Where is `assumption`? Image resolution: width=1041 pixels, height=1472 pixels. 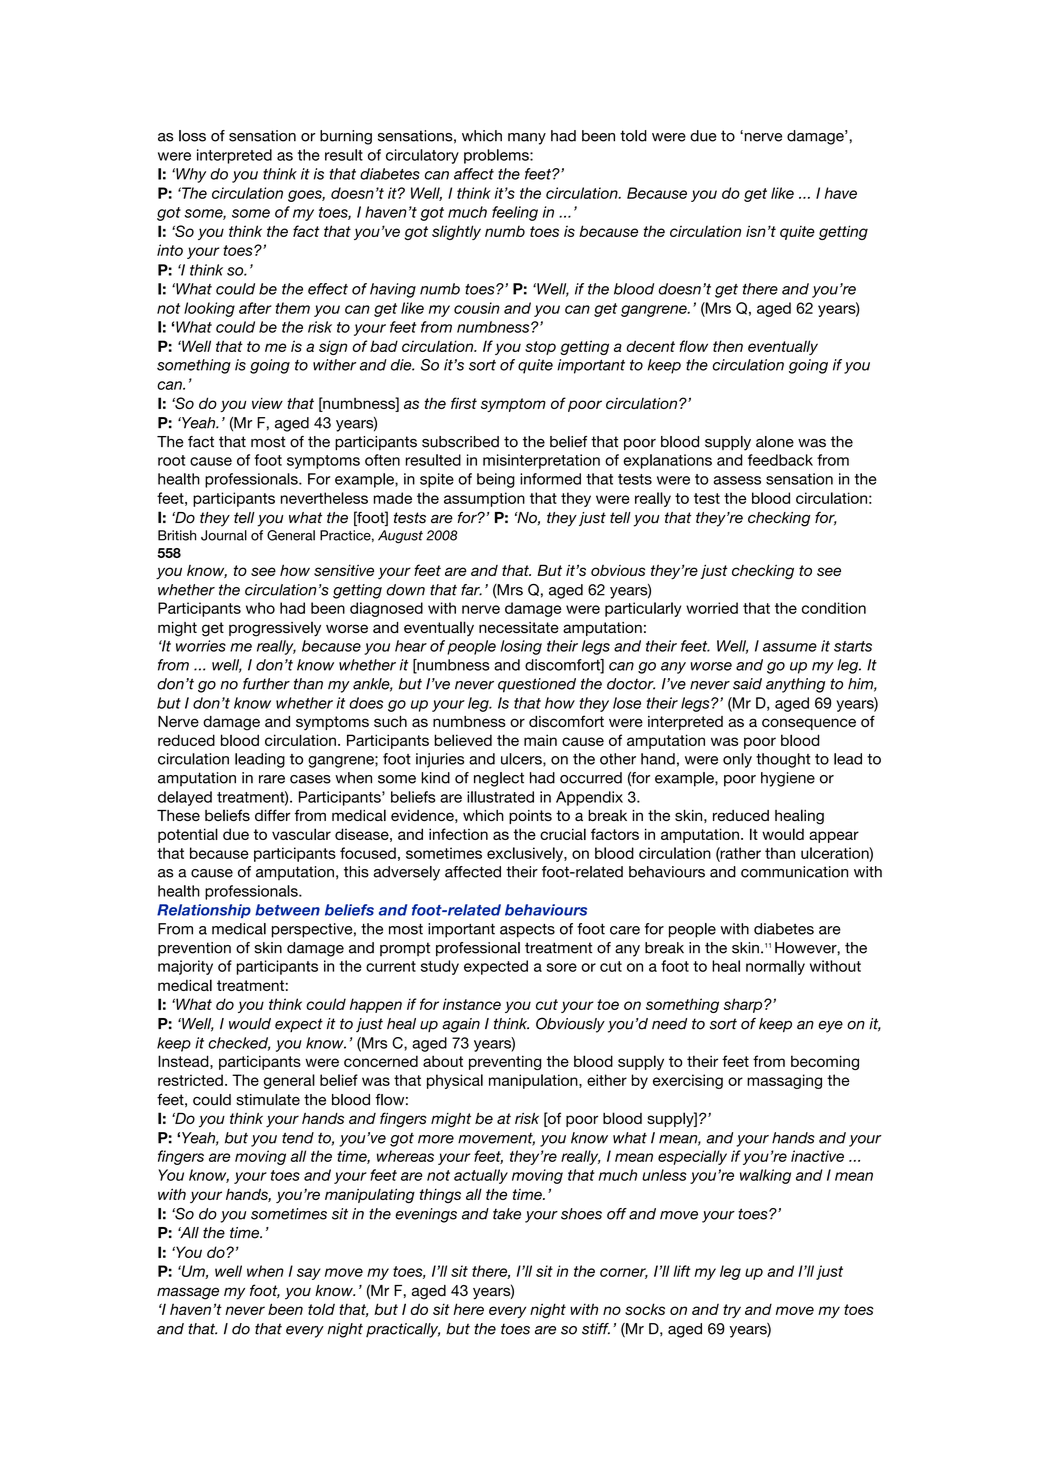
assumption is located at coordinates (484, 499).
